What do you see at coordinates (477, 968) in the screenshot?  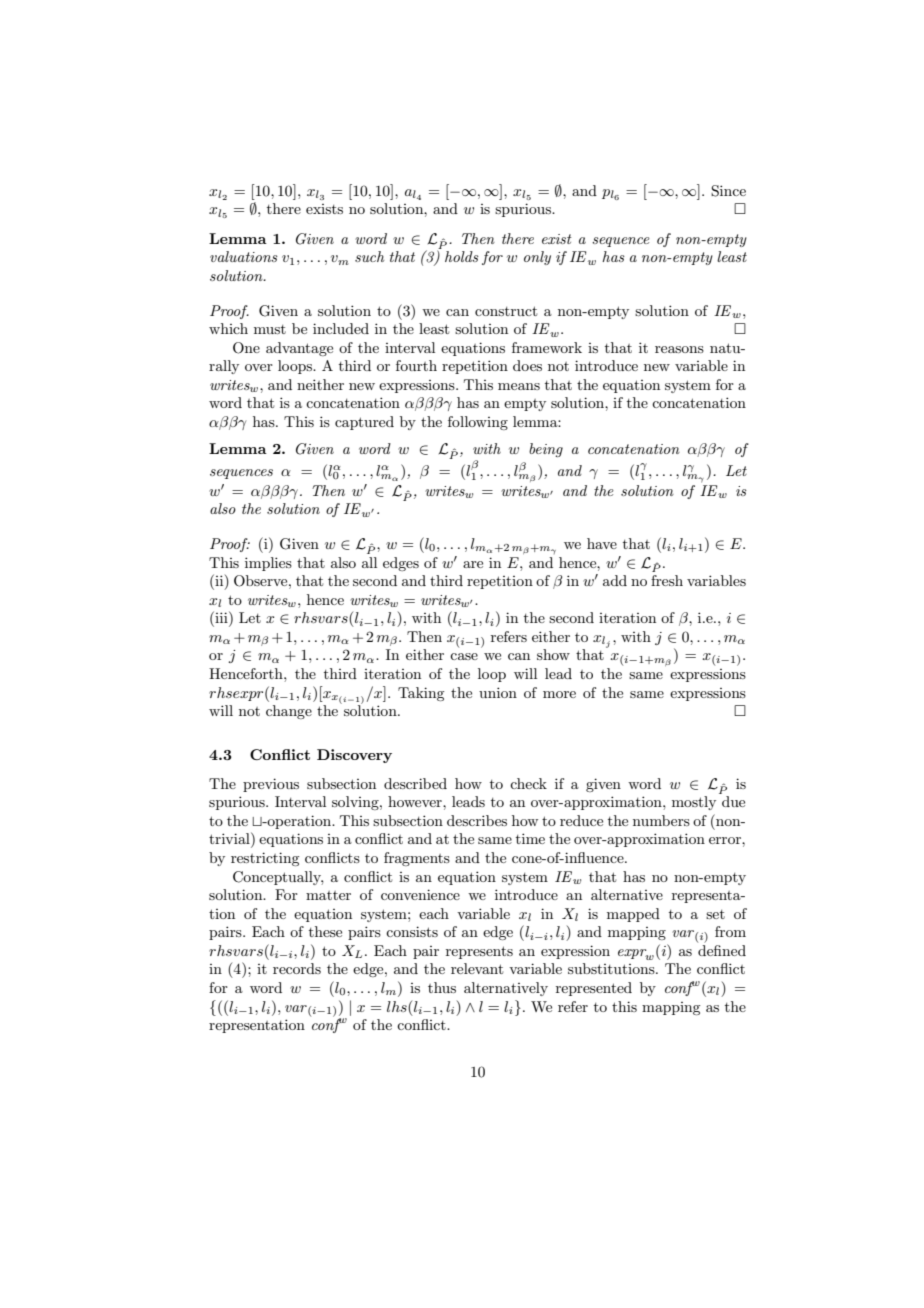 I see `relevant` at bounding box center [477, 968].
